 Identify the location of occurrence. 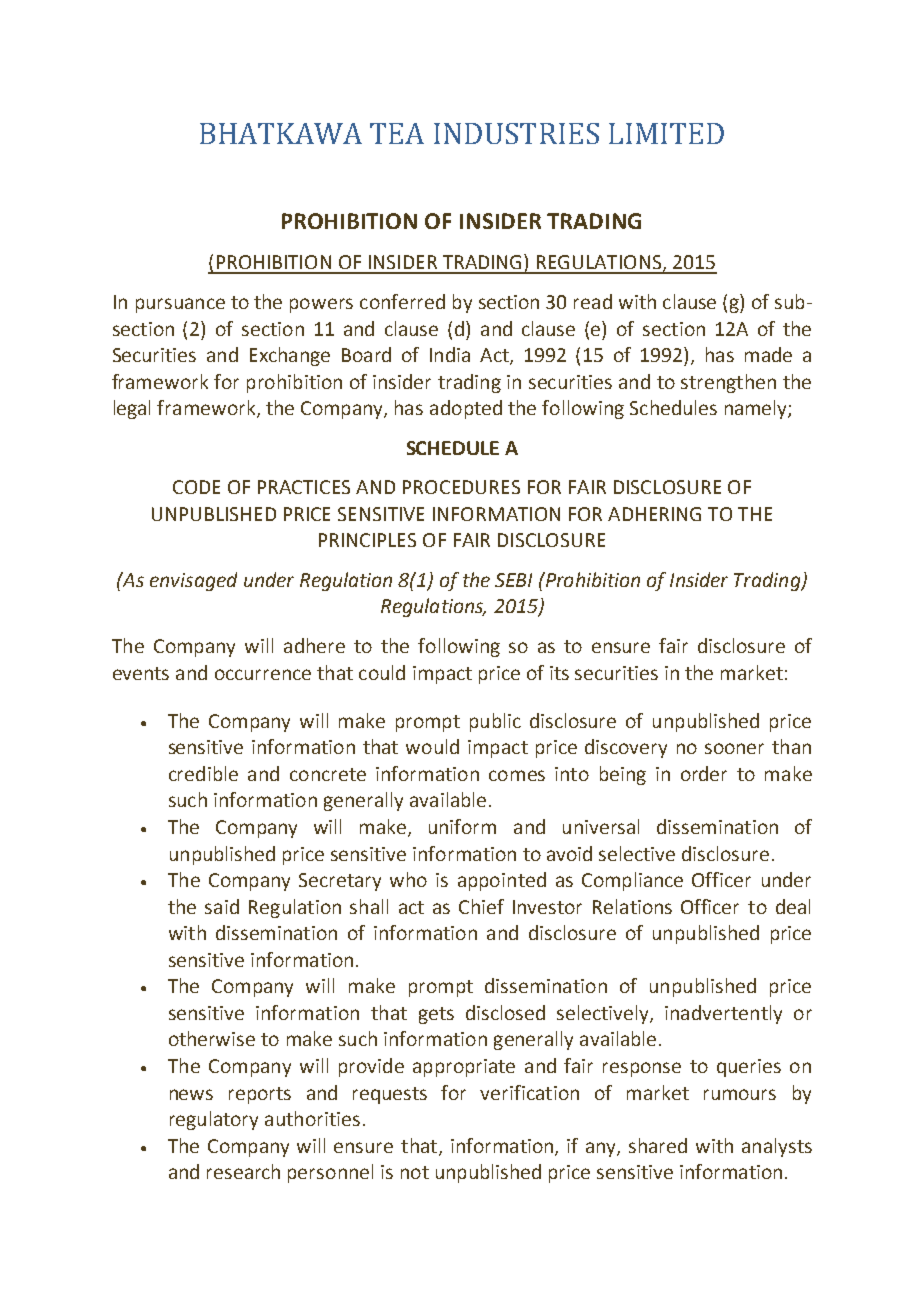
(263, 674).
